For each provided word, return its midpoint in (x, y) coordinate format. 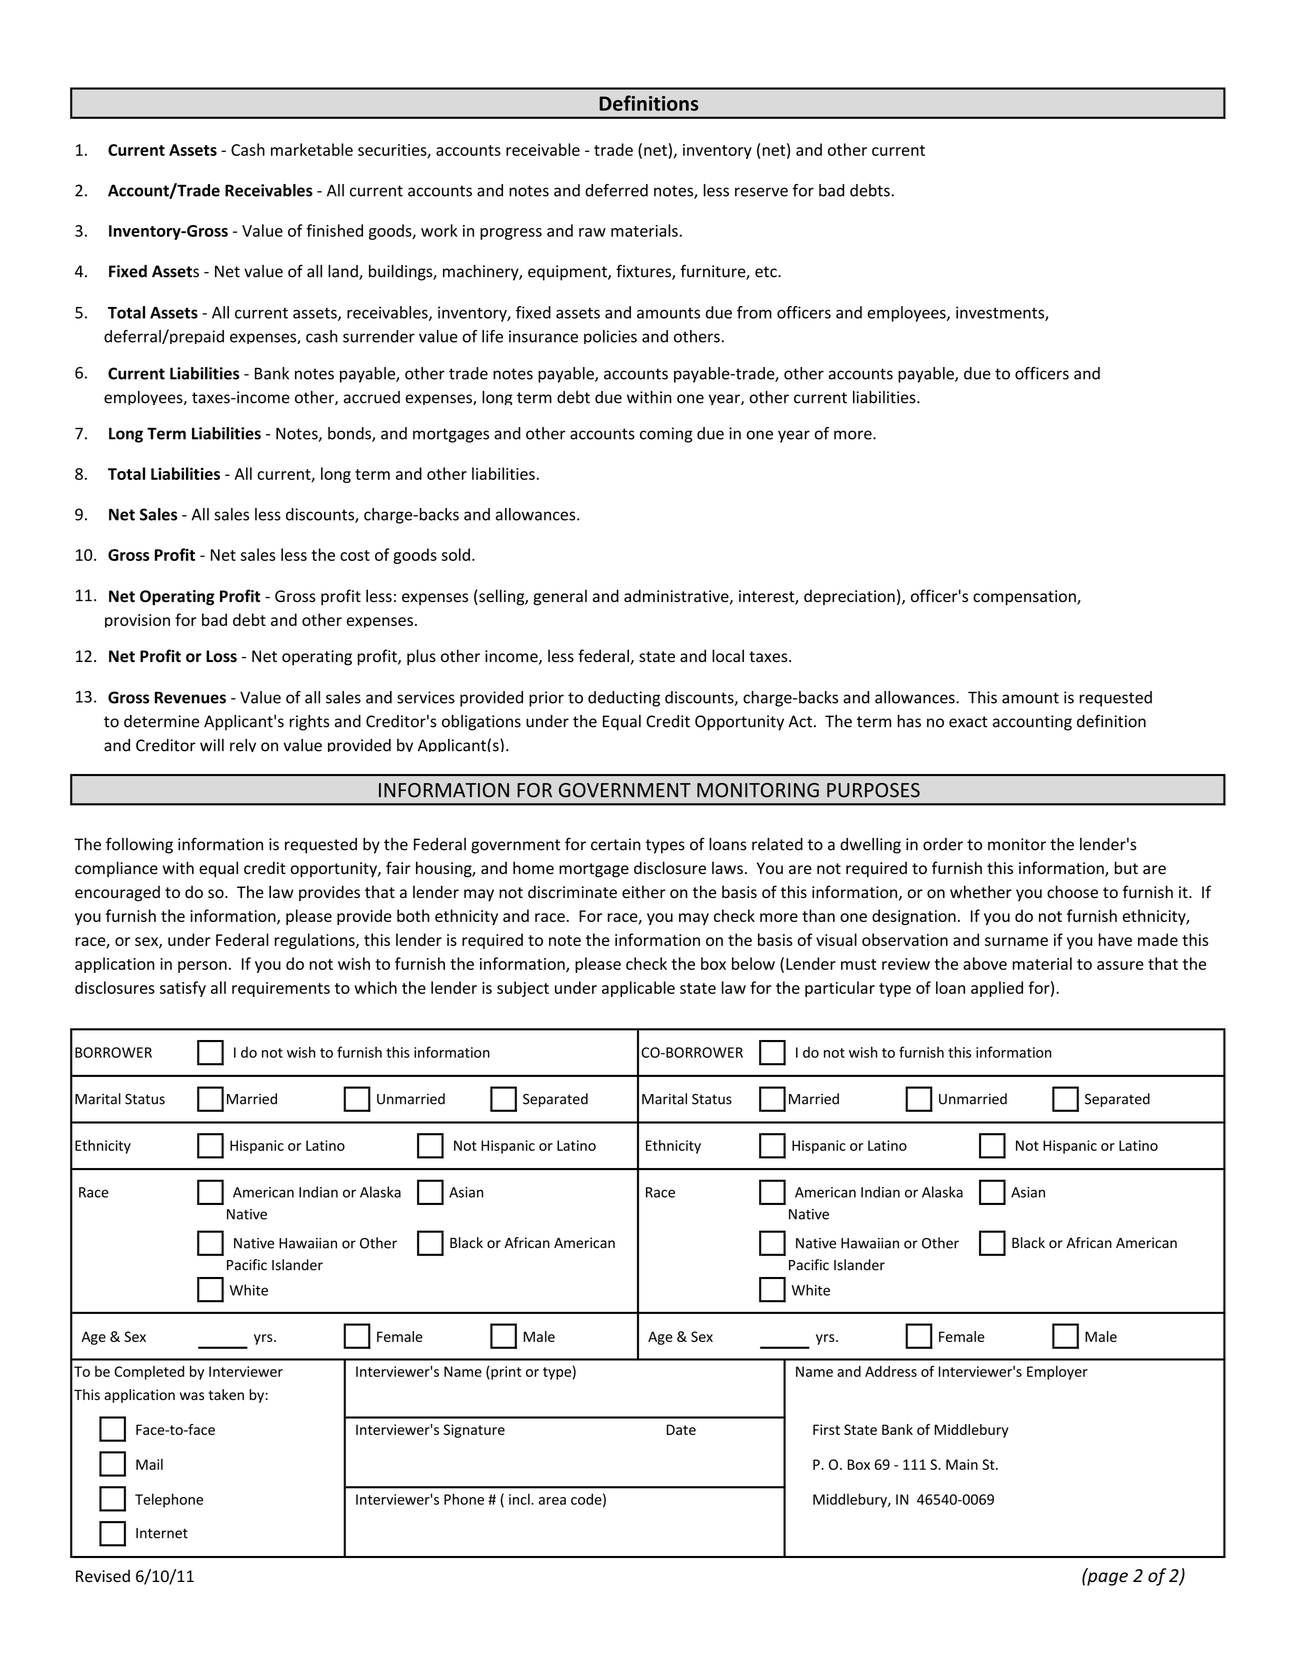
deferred (616, 190)
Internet (162, 1533)
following (139, 845)
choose (1072, 892)
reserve (761, 192)
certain (616, 844)
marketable (312, 149)
